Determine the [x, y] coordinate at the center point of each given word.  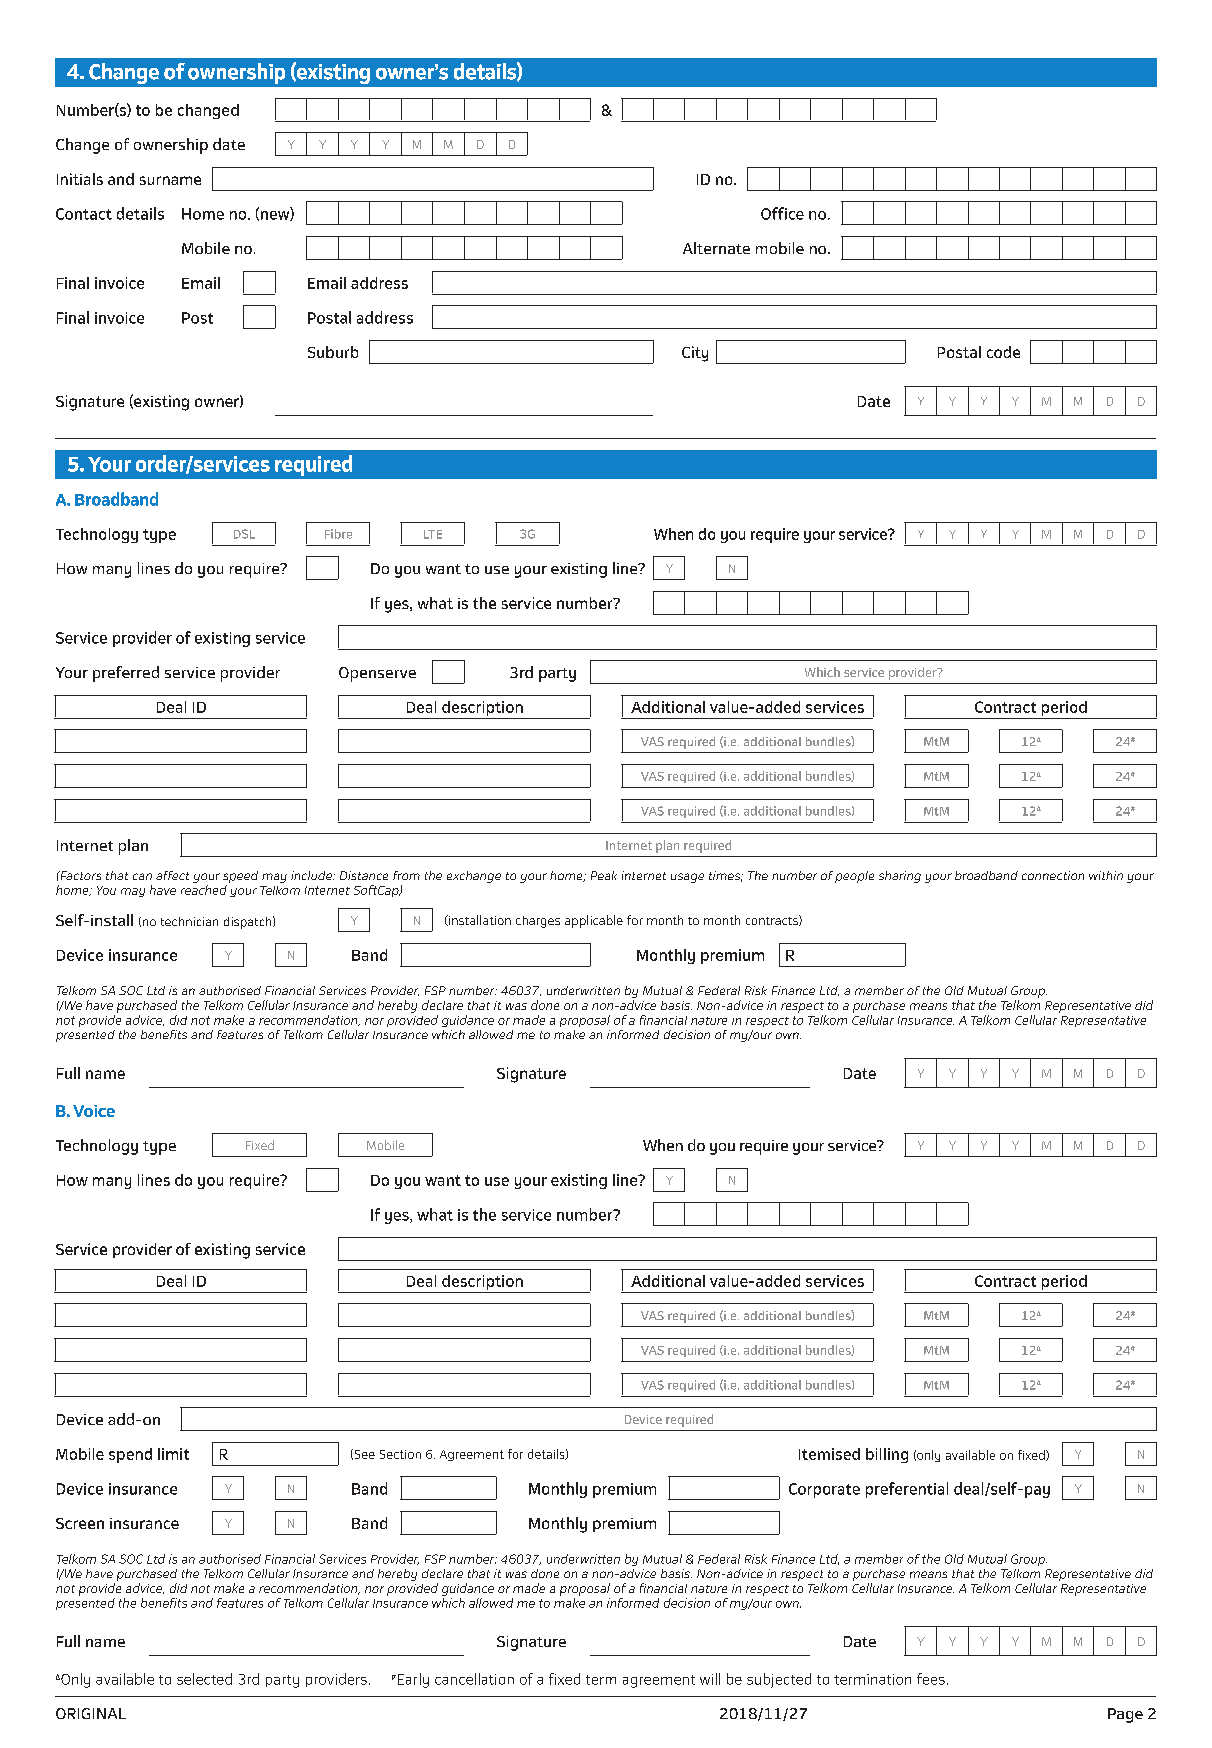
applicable [594, 921]
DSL [244, 534]
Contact [84, 214]
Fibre [338, 534]
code [1003, 352]
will [710, 1679]
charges [538, 922]
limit [173, 1454]
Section [400, 1454]
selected [204, 1679]
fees [931, 1679]
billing [887, 1455]
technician [189, 921]
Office [782, 213]
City [695, 354]
